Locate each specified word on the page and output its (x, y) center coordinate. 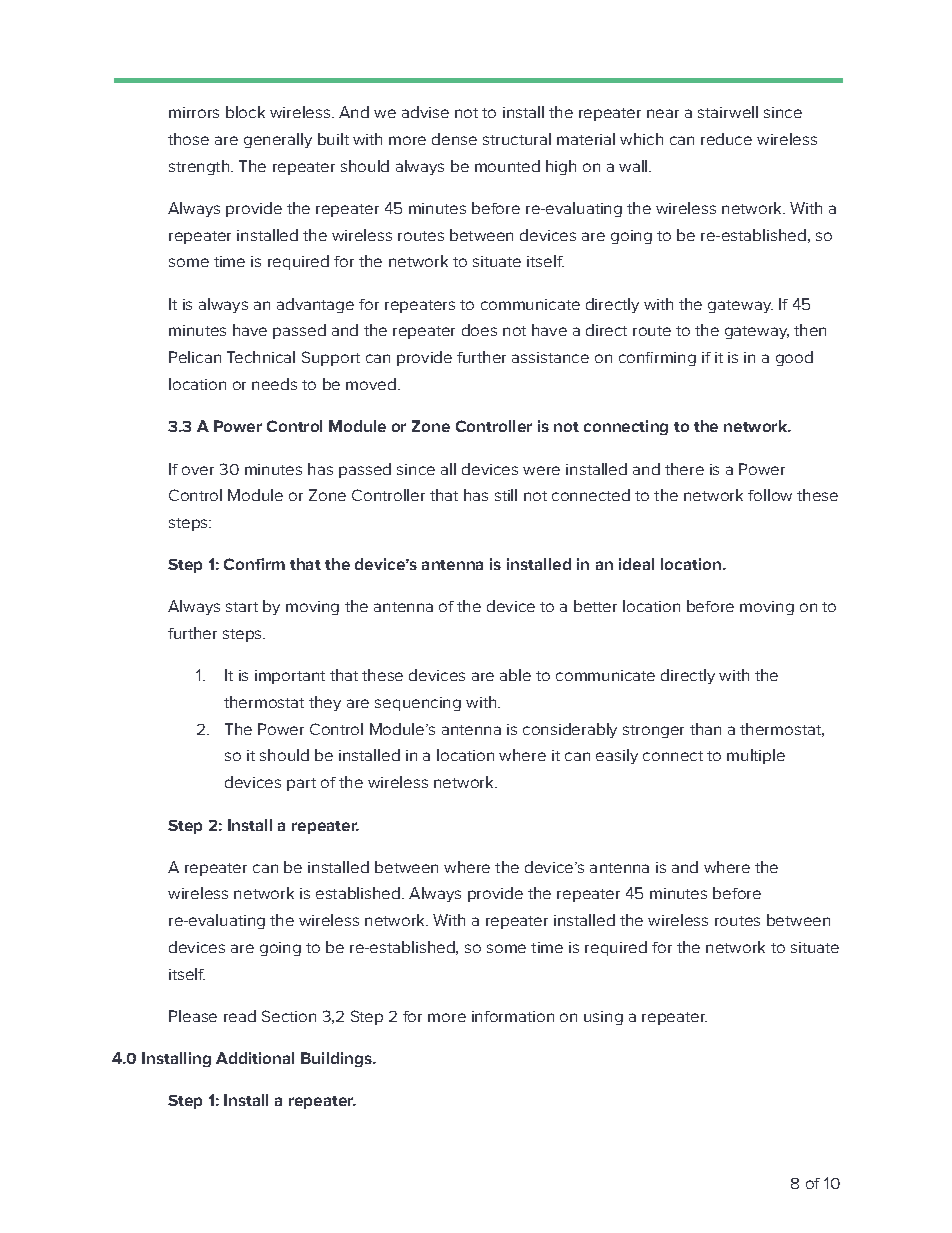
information (513, 1016)
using (603, 1018)
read (240, 1016)
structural (517, 139)
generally (278, 140)
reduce (726, 139)
